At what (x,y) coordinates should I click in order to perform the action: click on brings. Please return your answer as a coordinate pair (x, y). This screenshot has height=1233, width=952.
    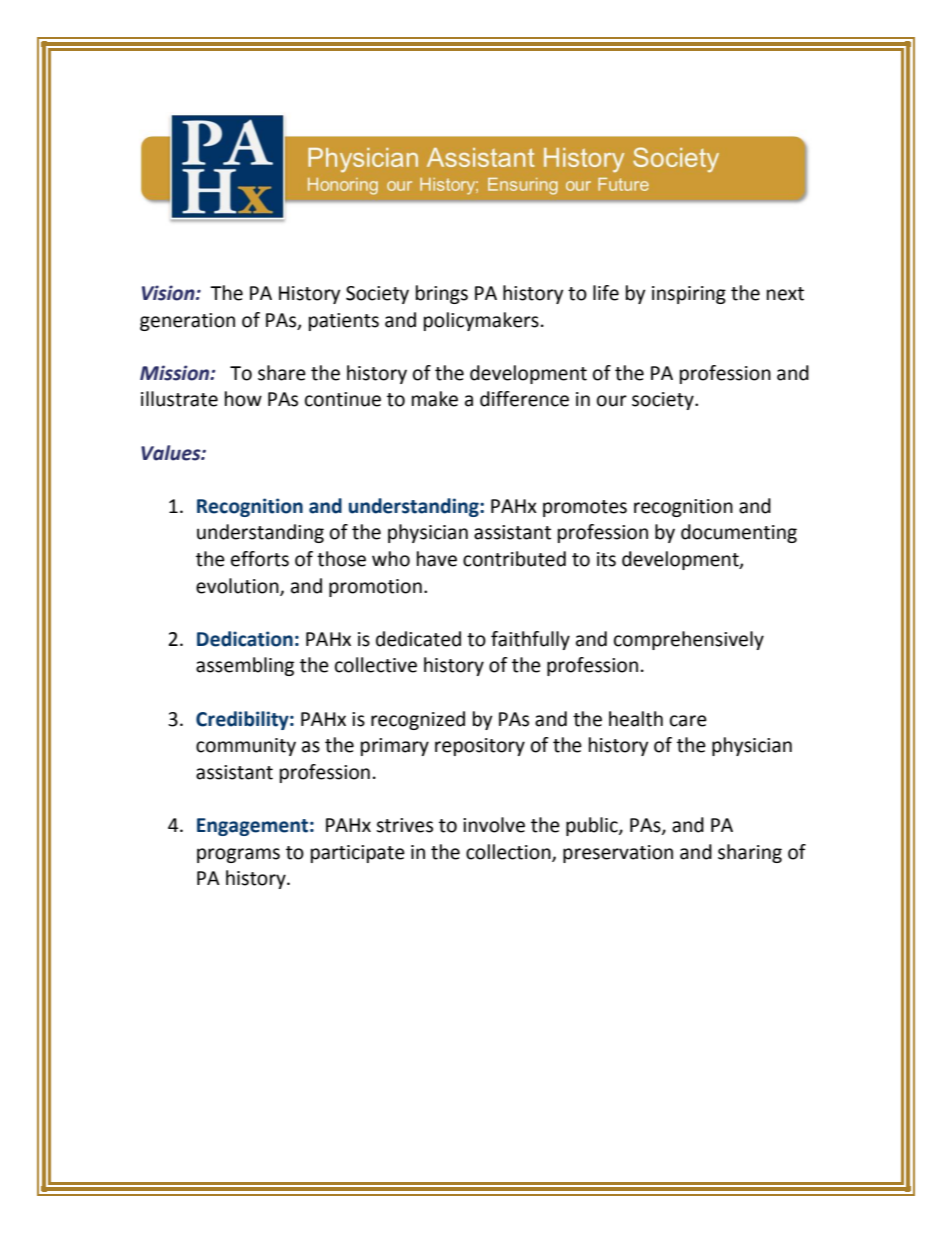
    Looking at the image, I should click on (442, 294).
